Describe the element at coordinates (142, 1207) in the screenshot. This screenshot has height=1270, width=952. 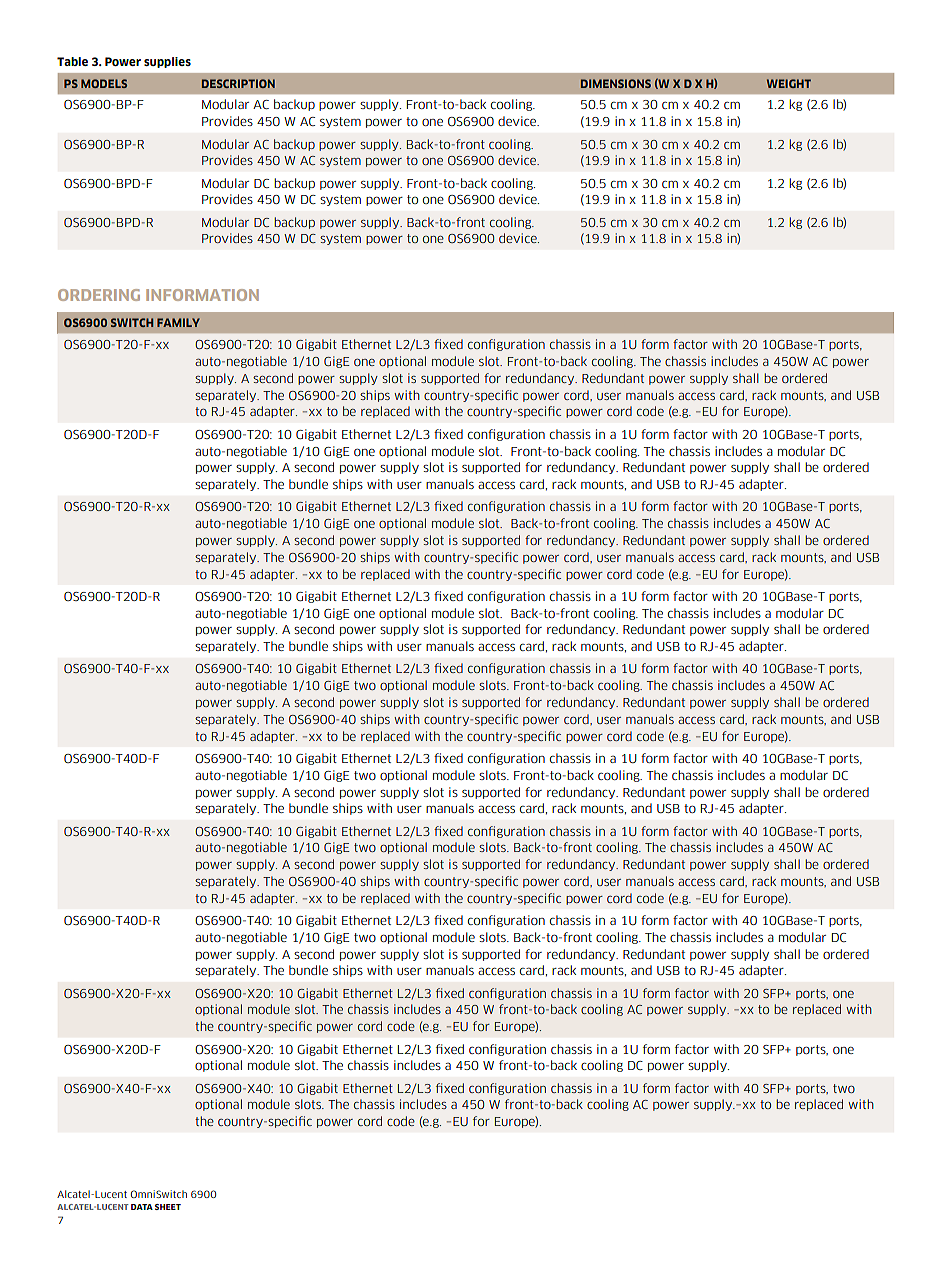
I see `Data` at that location.
